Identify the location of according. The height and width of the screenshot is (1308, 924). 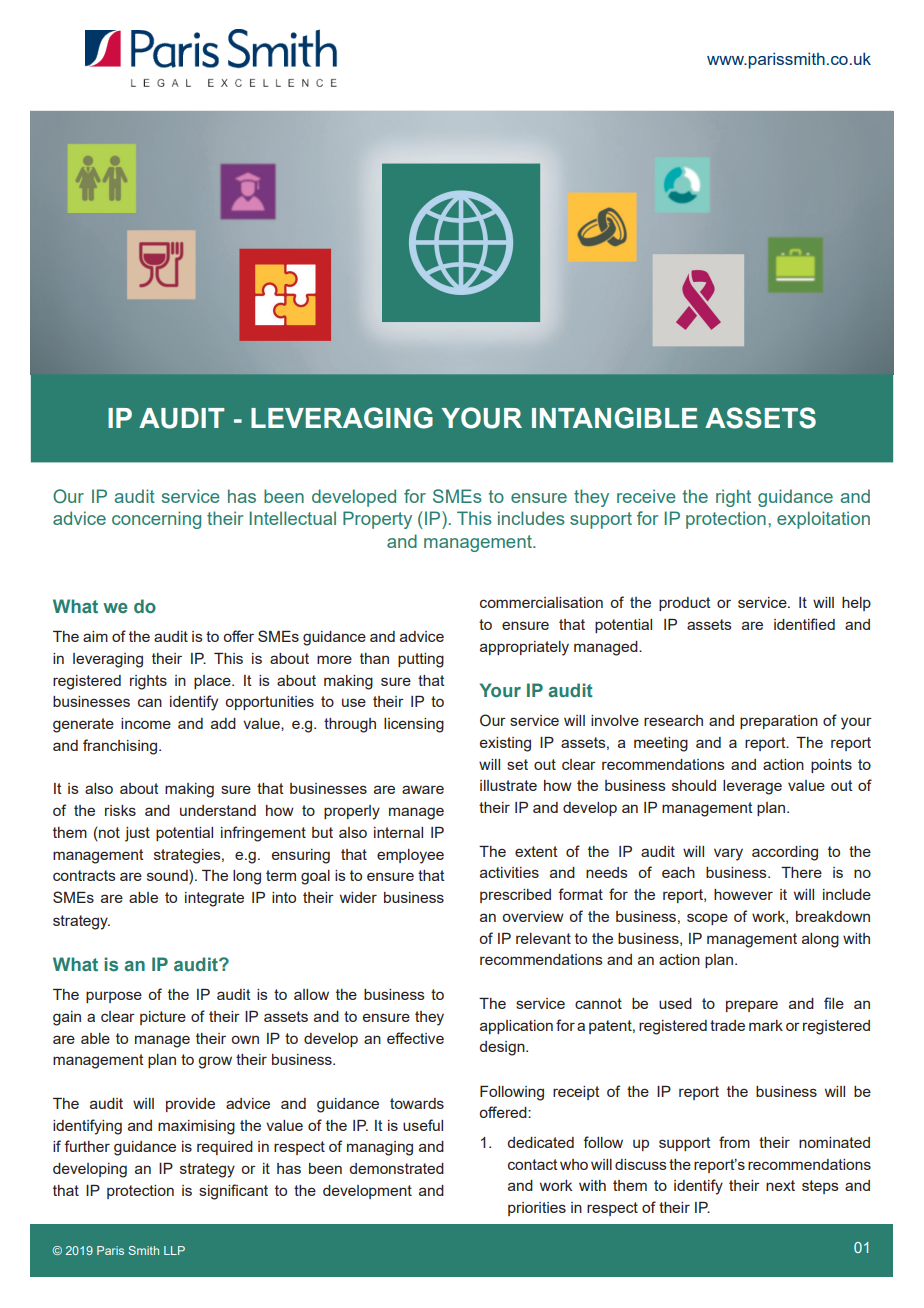
(785, 853).
